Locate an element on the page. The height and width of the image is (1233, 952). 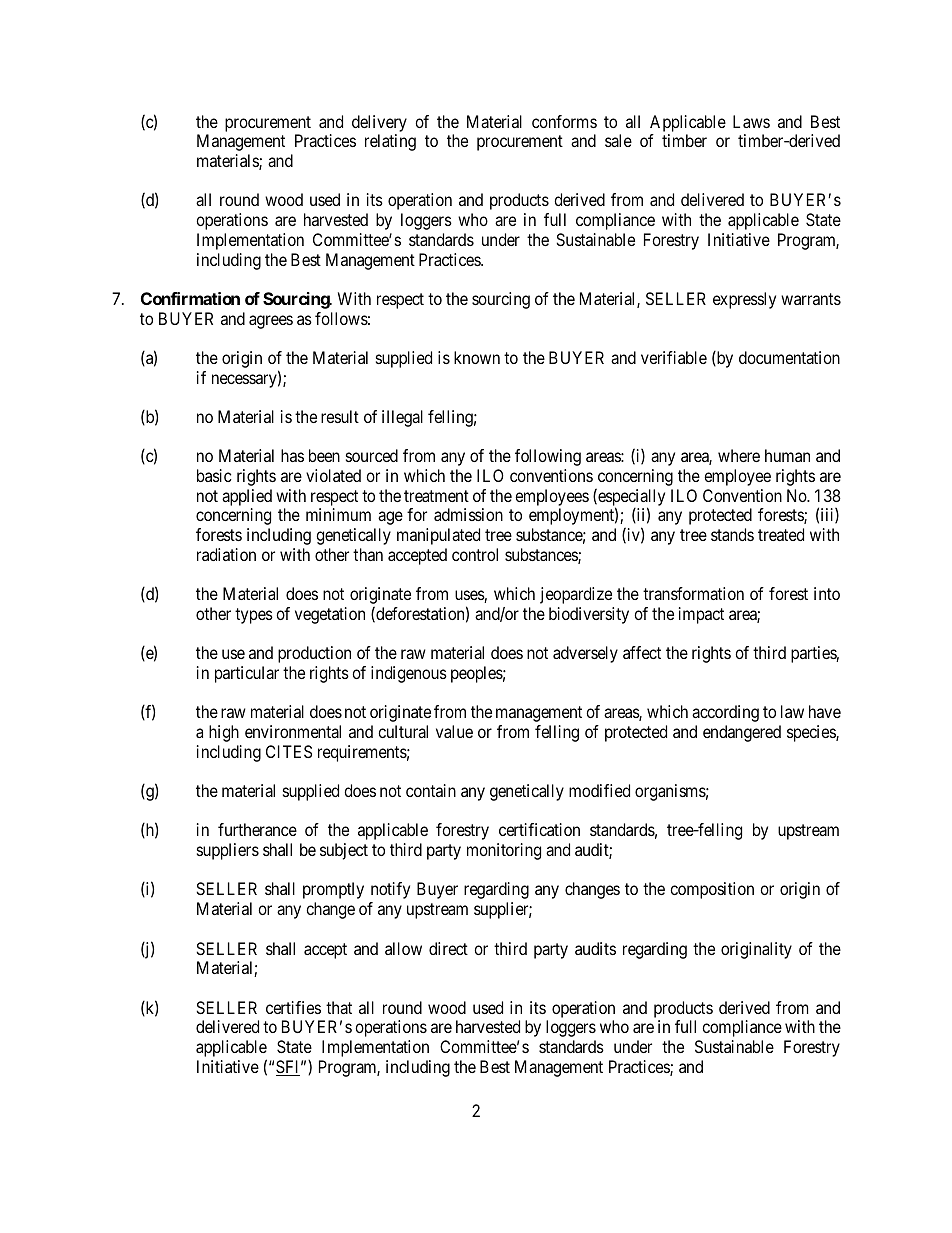
following is located at coordinates (548, 457).
